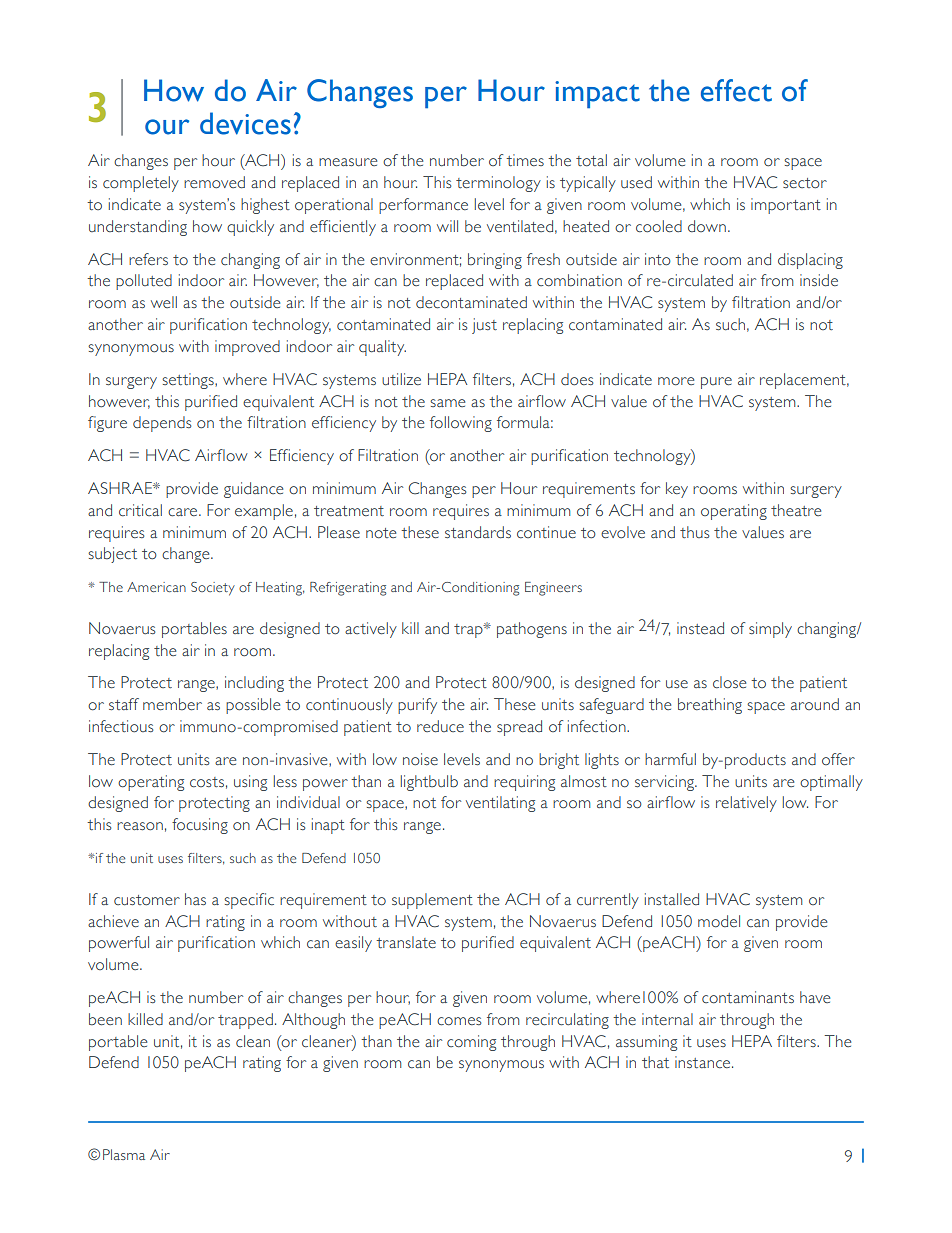 The width and height of the screenshot is (952, 1233). What do you see at coordinates (124, 1154) in the screenshot?
I see `Plasma` at bounding box center [124, 1154].
